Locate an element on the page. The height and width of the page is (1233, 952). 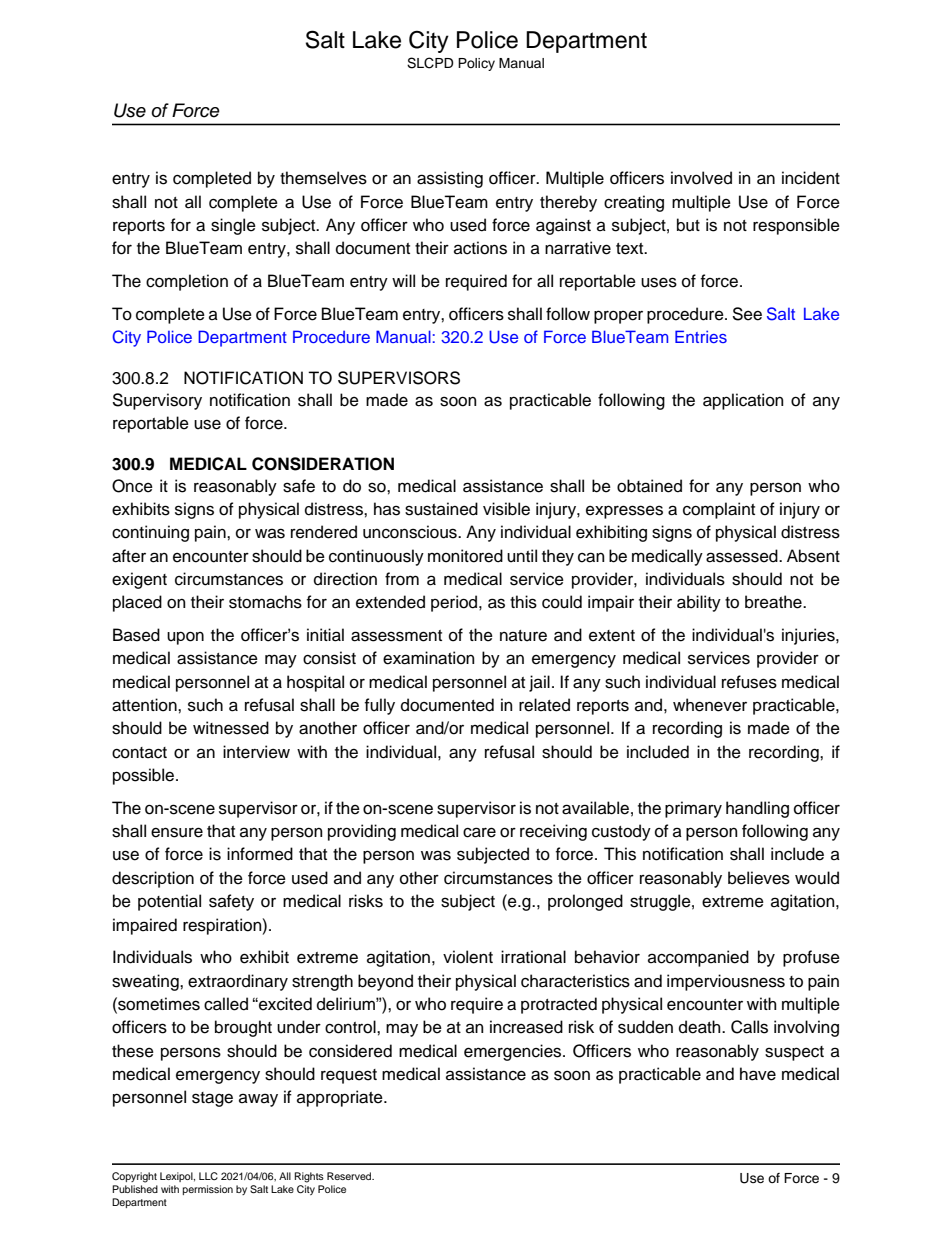
involved is located at coordinates (701, 178).
